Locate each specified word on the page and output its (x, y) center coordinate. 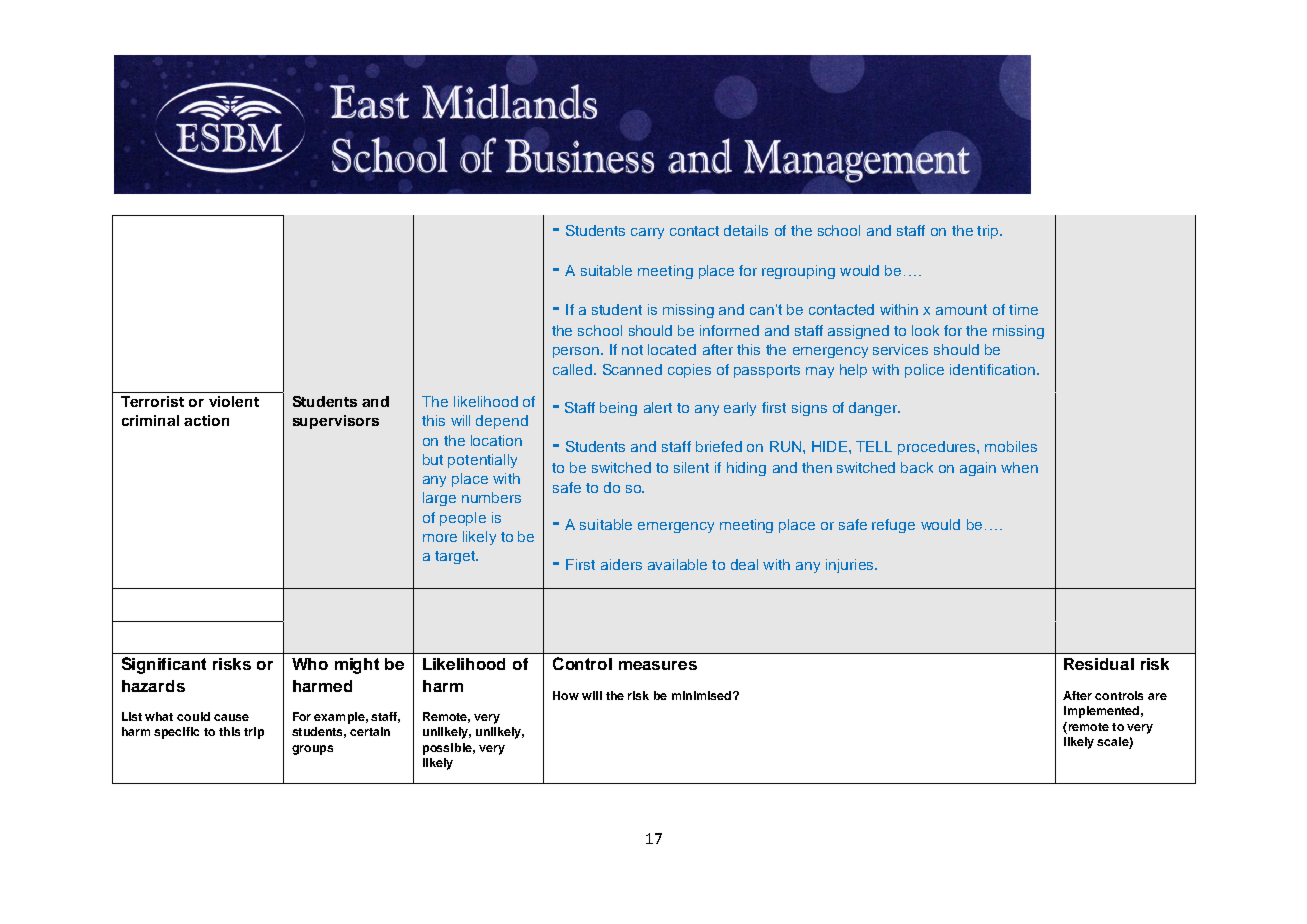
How (566, 695)
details (746, 230)
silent (691, 467)
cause (231, 717)
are (1157, 696)
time (1023, 309)
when (1019, 467)
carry (647, 233)
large (439, 499)
